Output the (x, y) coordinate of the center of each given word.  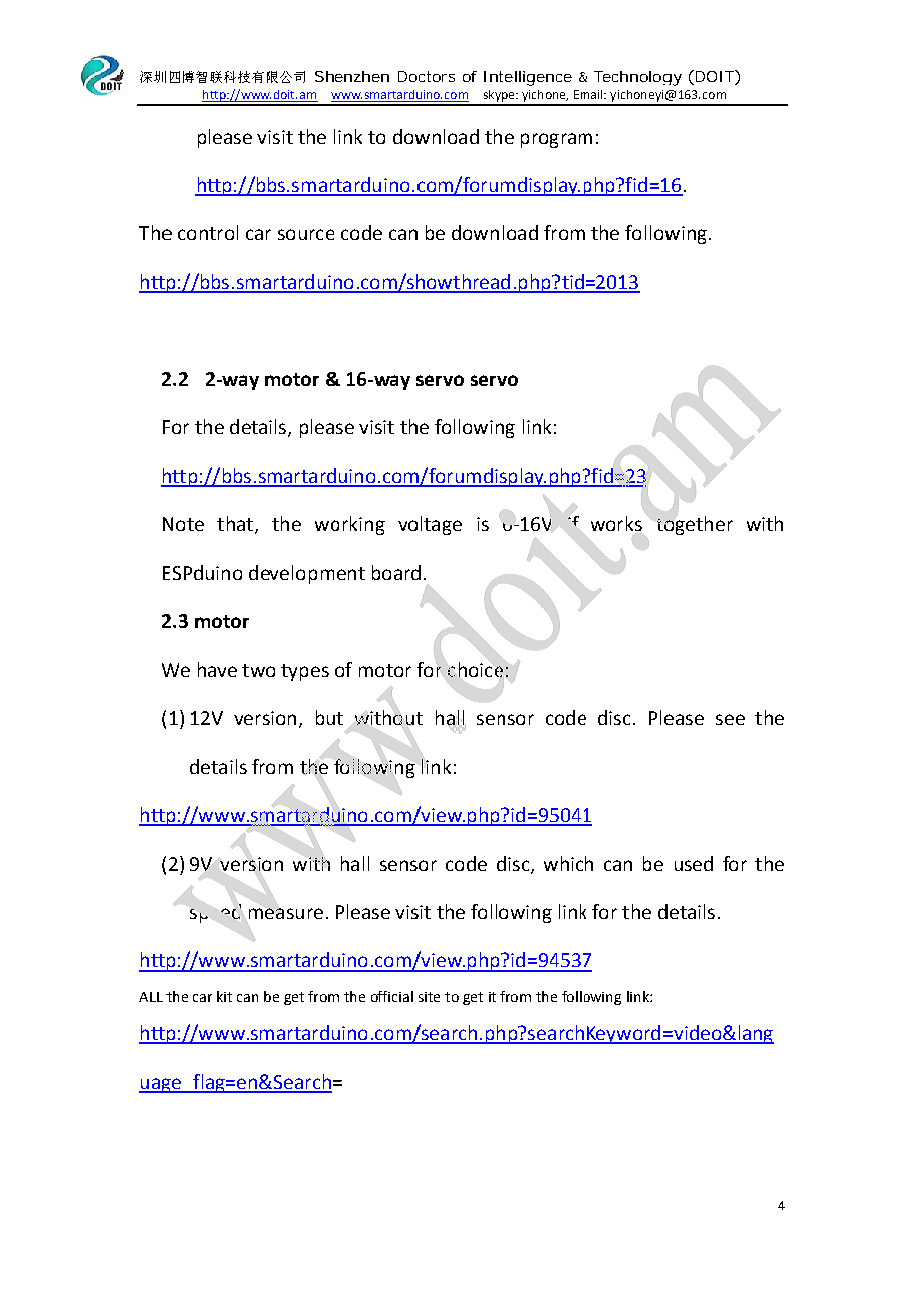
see (730, 719)
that (235, 523)
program (556, 140)
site (429, 997)
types (305, 672)
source (306, 234)
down (475, 232)
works (616, 523)
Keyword (623, 1034)
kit (224, 996)
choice (475, 669)
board (396, 572)
